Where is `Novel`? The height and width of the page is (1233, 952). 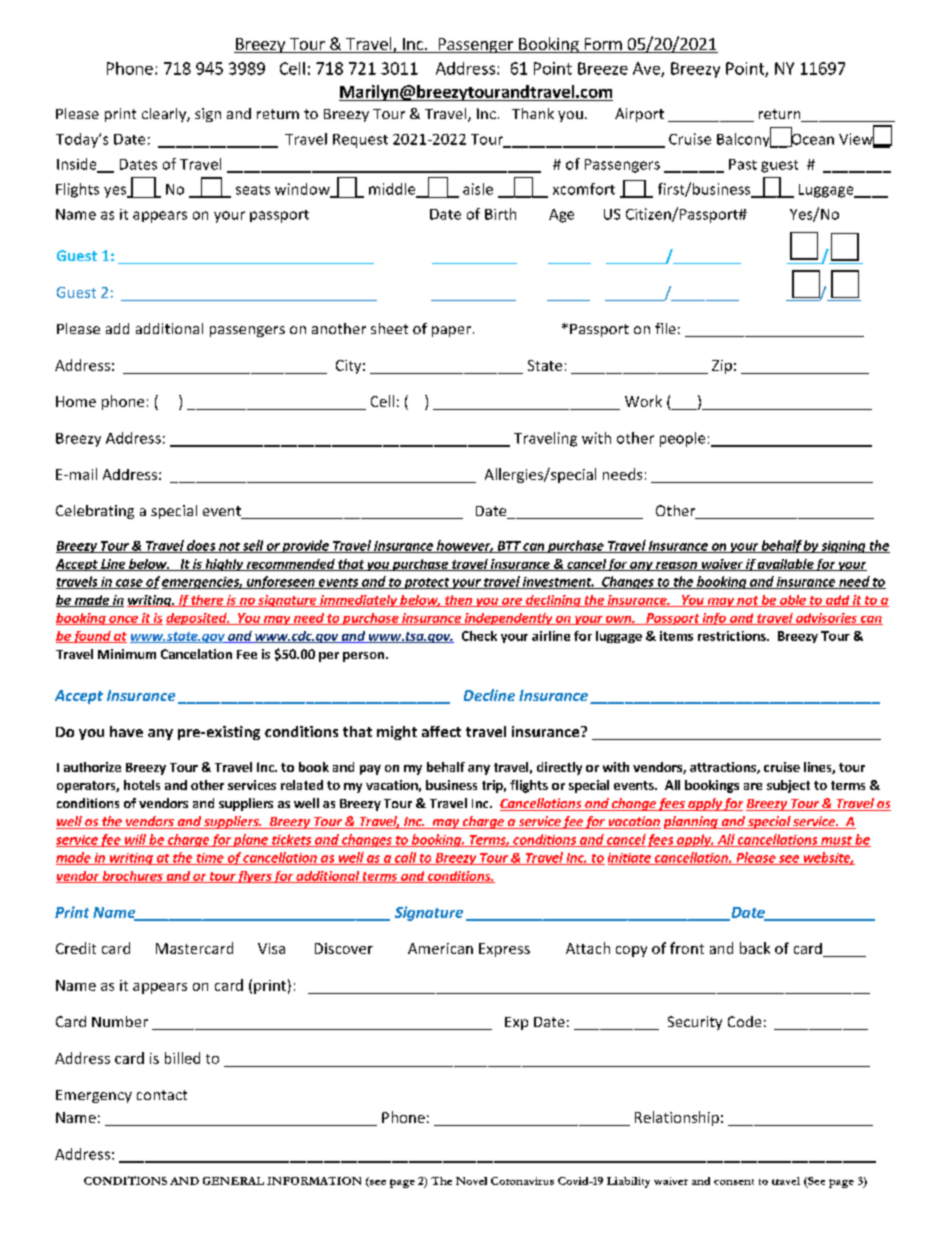 Novel is located at coordinates (471, 1181).
